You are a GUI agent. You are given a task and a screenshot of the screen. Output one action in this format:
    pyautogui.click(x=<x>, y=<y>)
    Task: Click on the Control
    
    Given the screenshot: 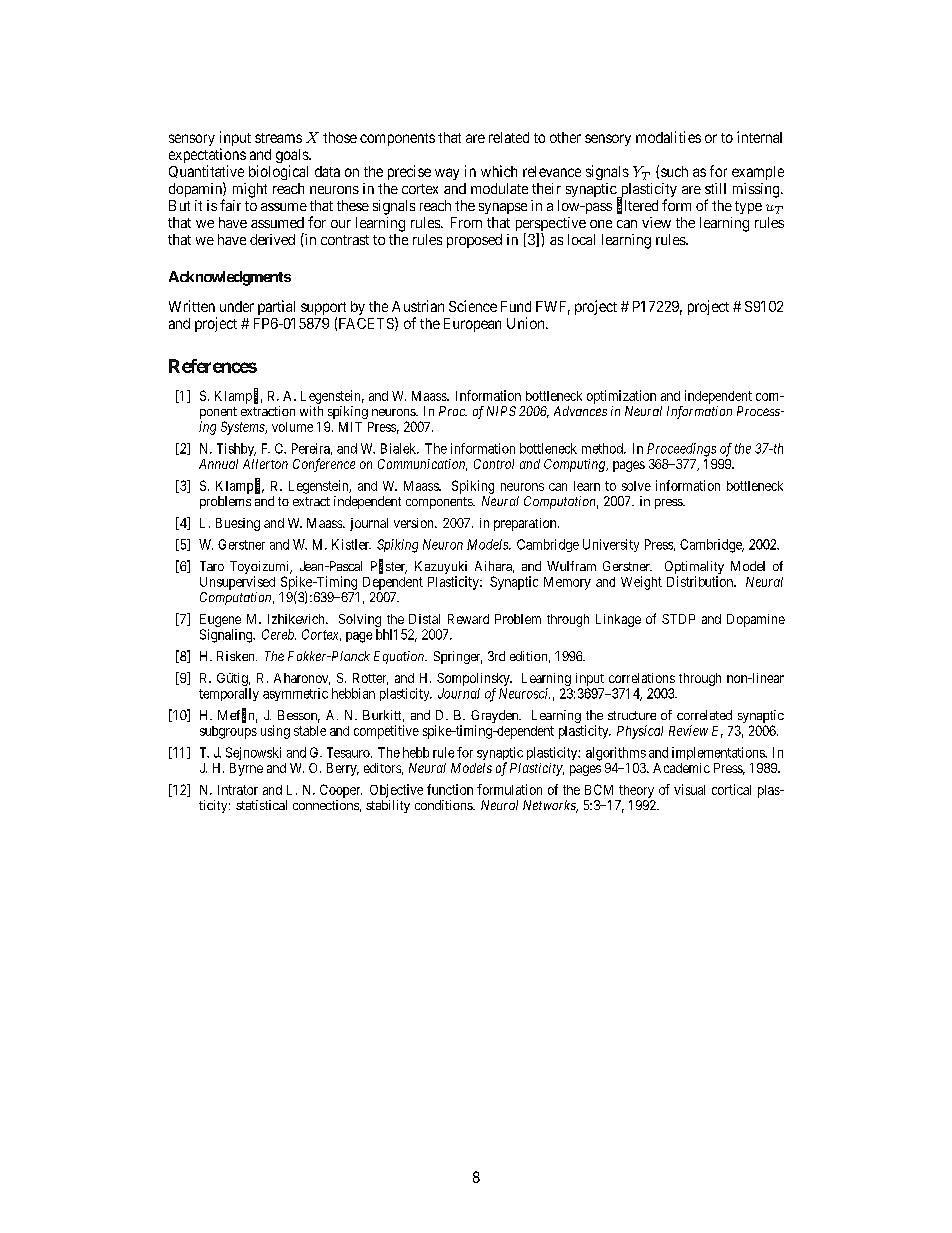 What is the action you would take?
    pyautogui.click(x=494, y=464)
